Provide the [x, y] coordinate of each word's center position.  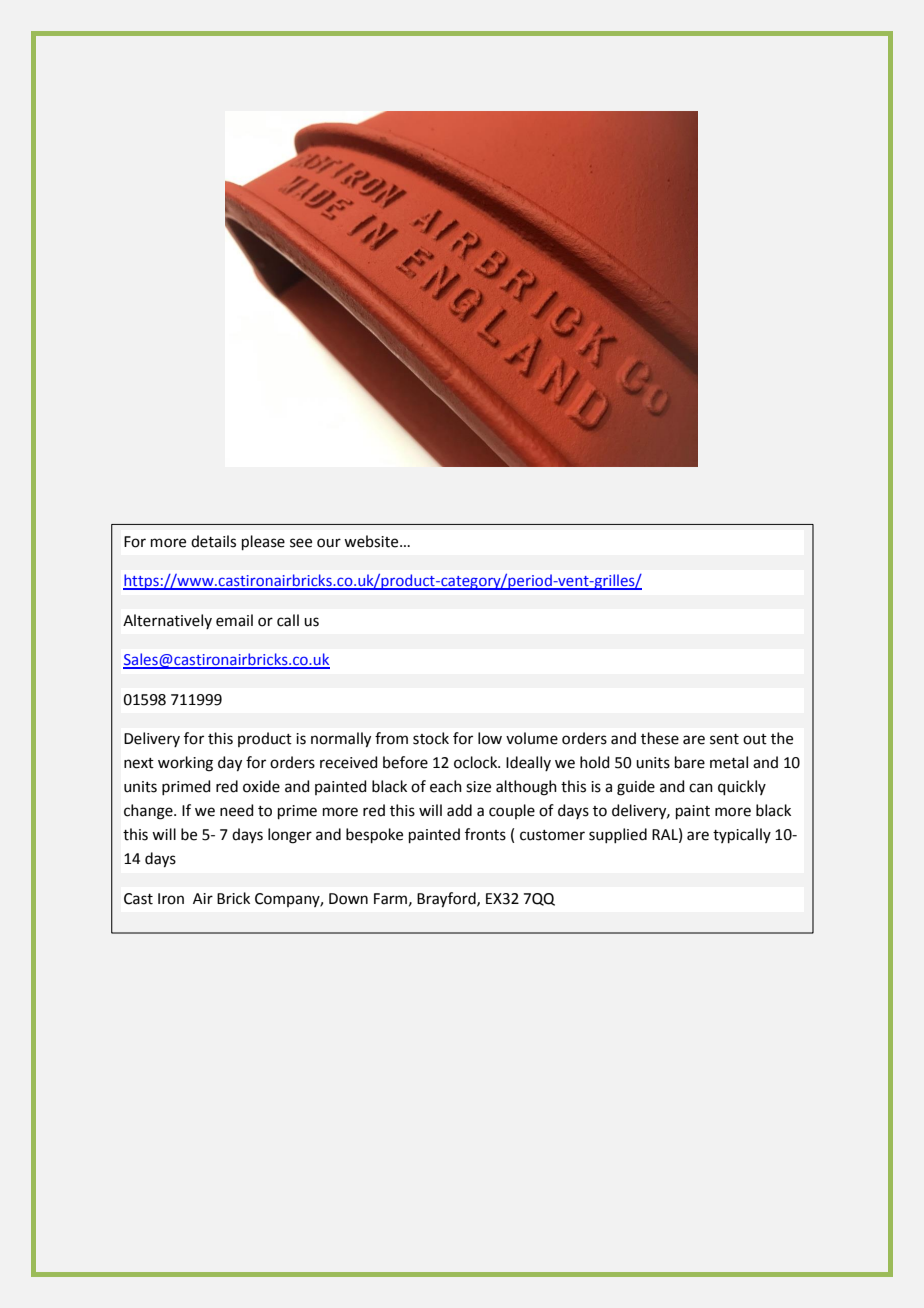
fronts [485, 834]
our [329, 543]
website [372, 541]
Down [348, 899]
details [213, 541]
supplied [618, 835]
